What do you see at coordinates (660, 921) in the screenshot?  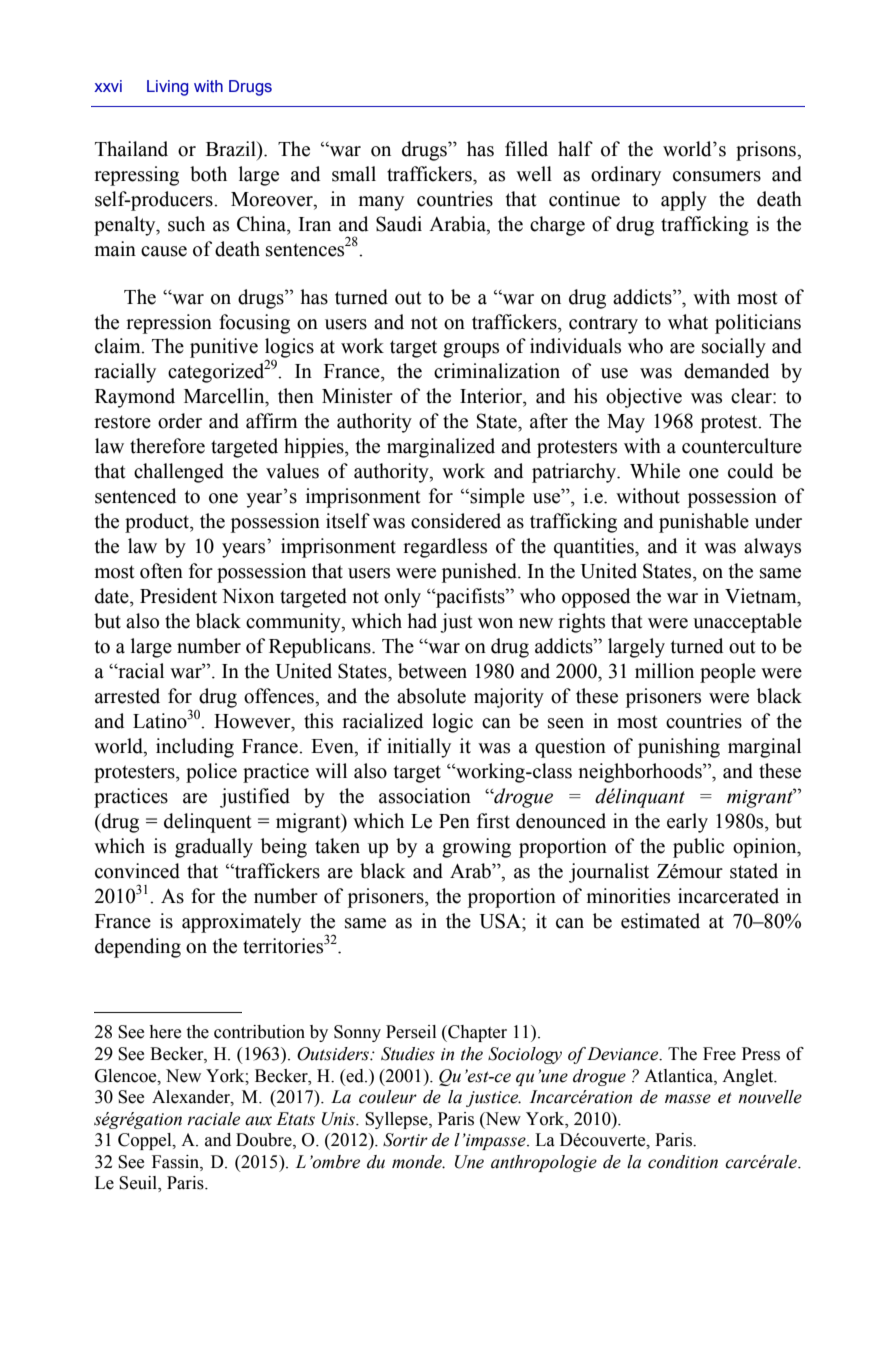 I see `estimated` at bounding box center [660, 921].
